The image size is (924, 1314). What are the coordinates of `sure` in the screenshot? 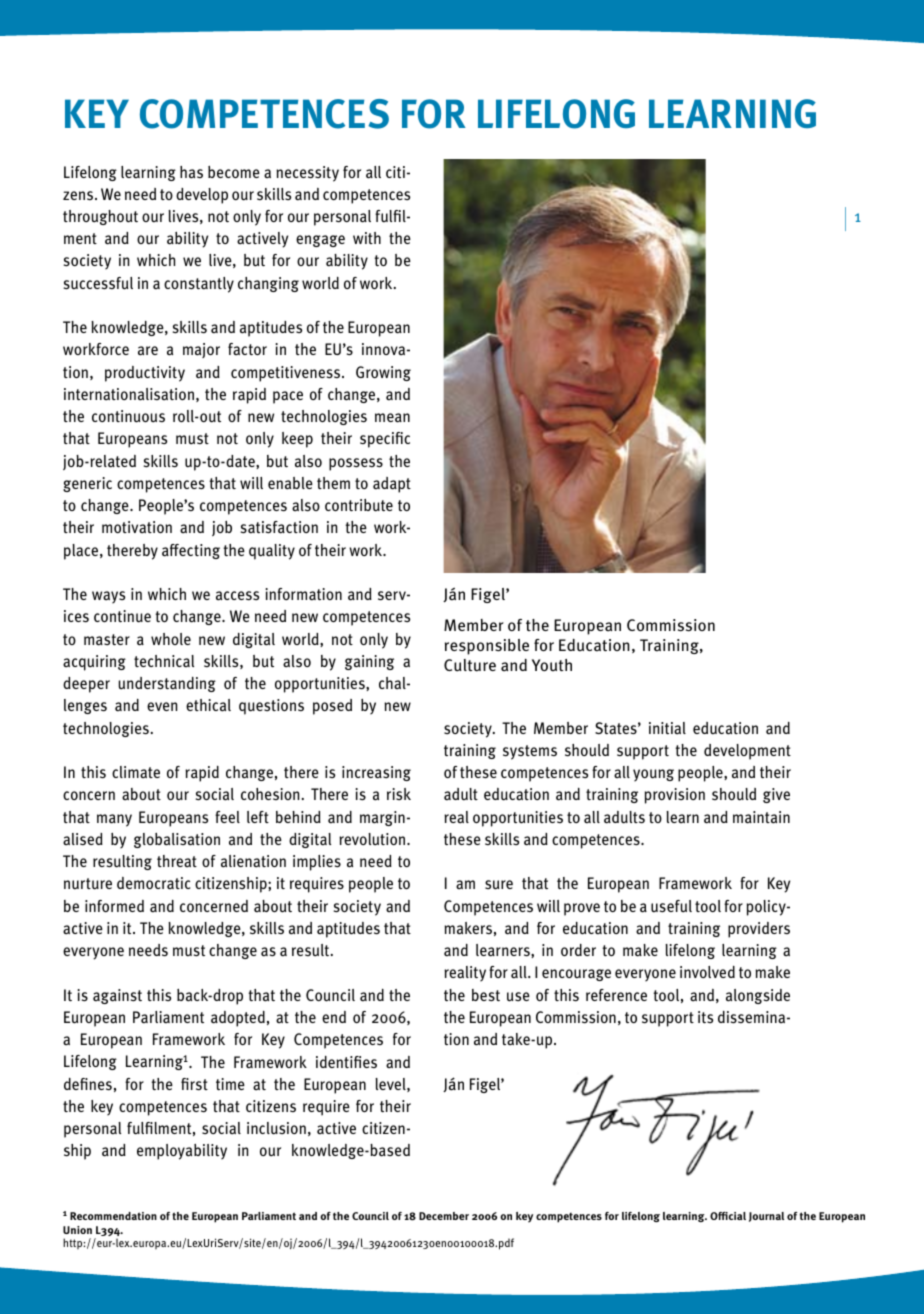 It's located at (499, 885).
